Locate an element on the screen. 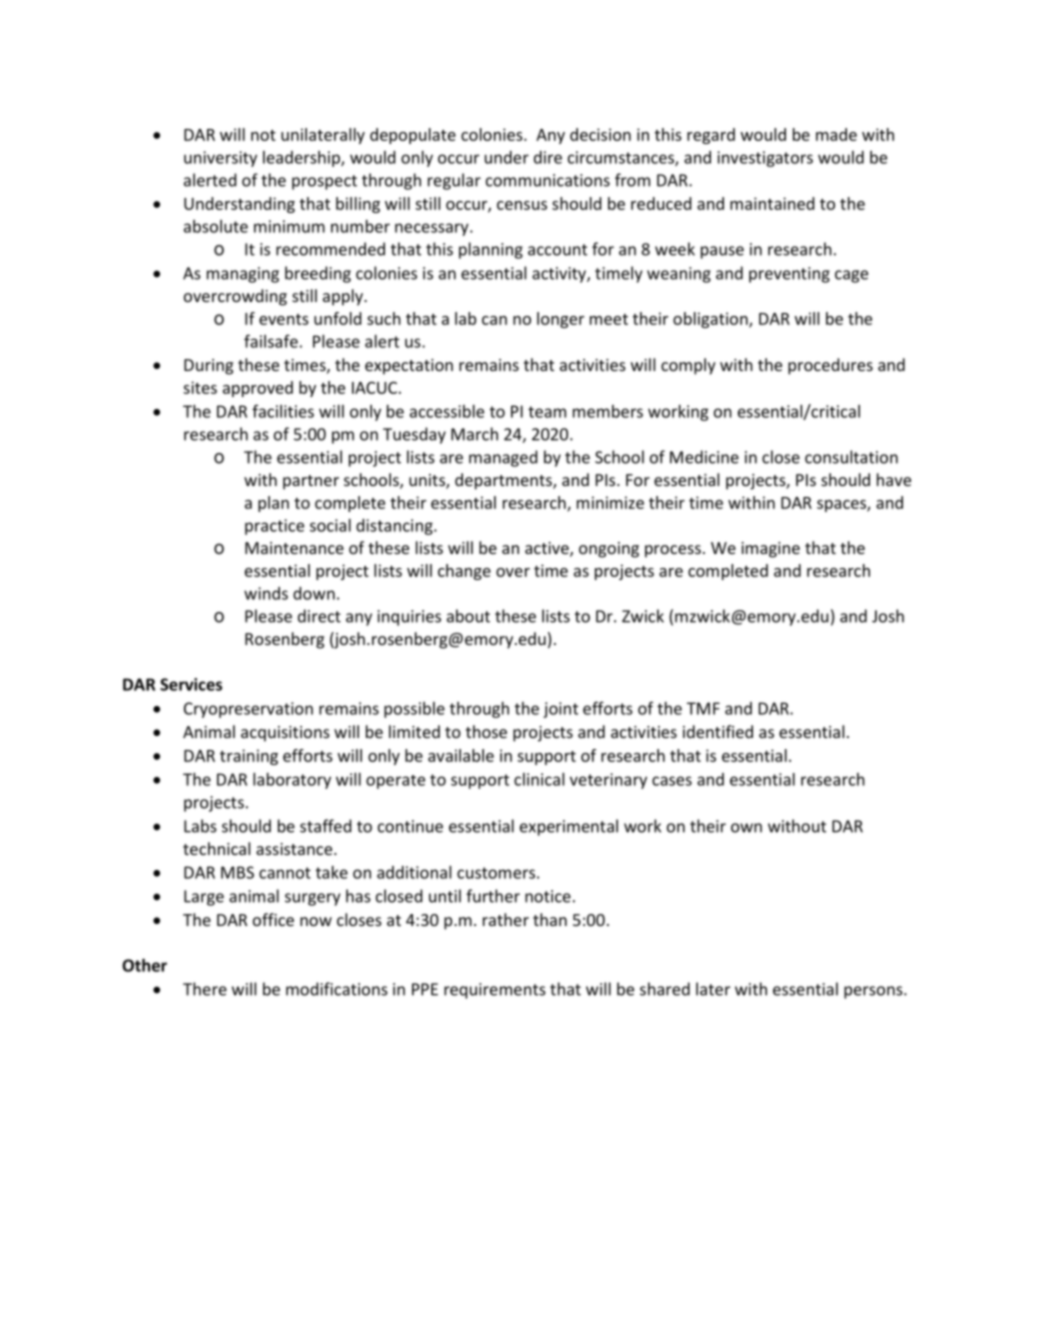  communications is located at coordinates (548, 180).
